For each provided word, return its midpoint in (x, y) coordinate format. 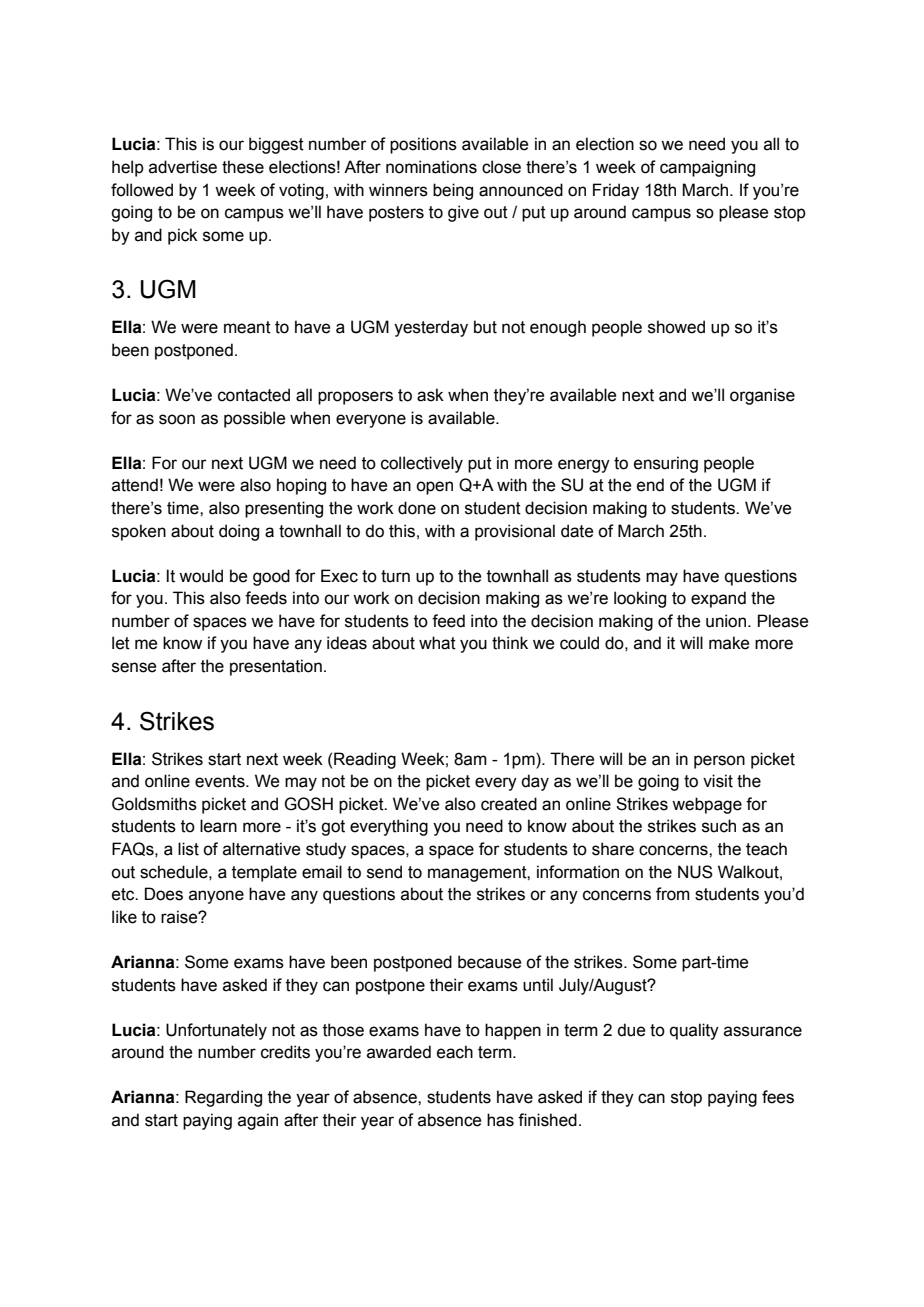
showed (676, 327)
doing (239, 532)
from (673, 894)
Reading (365, 760)
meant (247, 327)
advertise (183, 167)
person (719, 762)
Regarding (223, 1098)
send (384, 872)
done (417, 508)
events (221, 781)
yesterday (431, 328)
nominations (431, 167)
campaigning (707, 168)
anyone (216, 897)
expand (718, 599)
